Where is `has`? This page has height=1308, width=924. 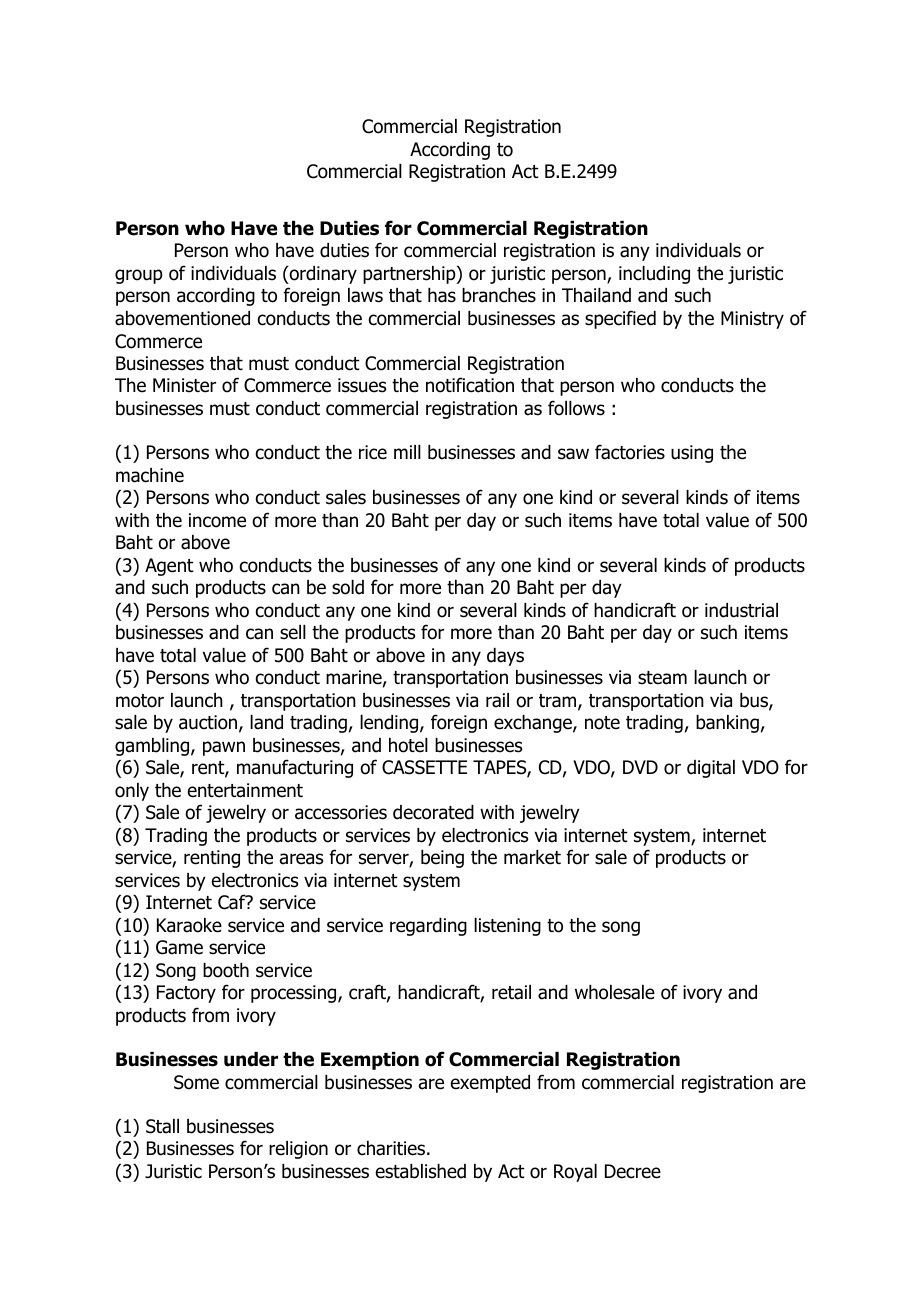
has is located at coordinates (442, 295).
